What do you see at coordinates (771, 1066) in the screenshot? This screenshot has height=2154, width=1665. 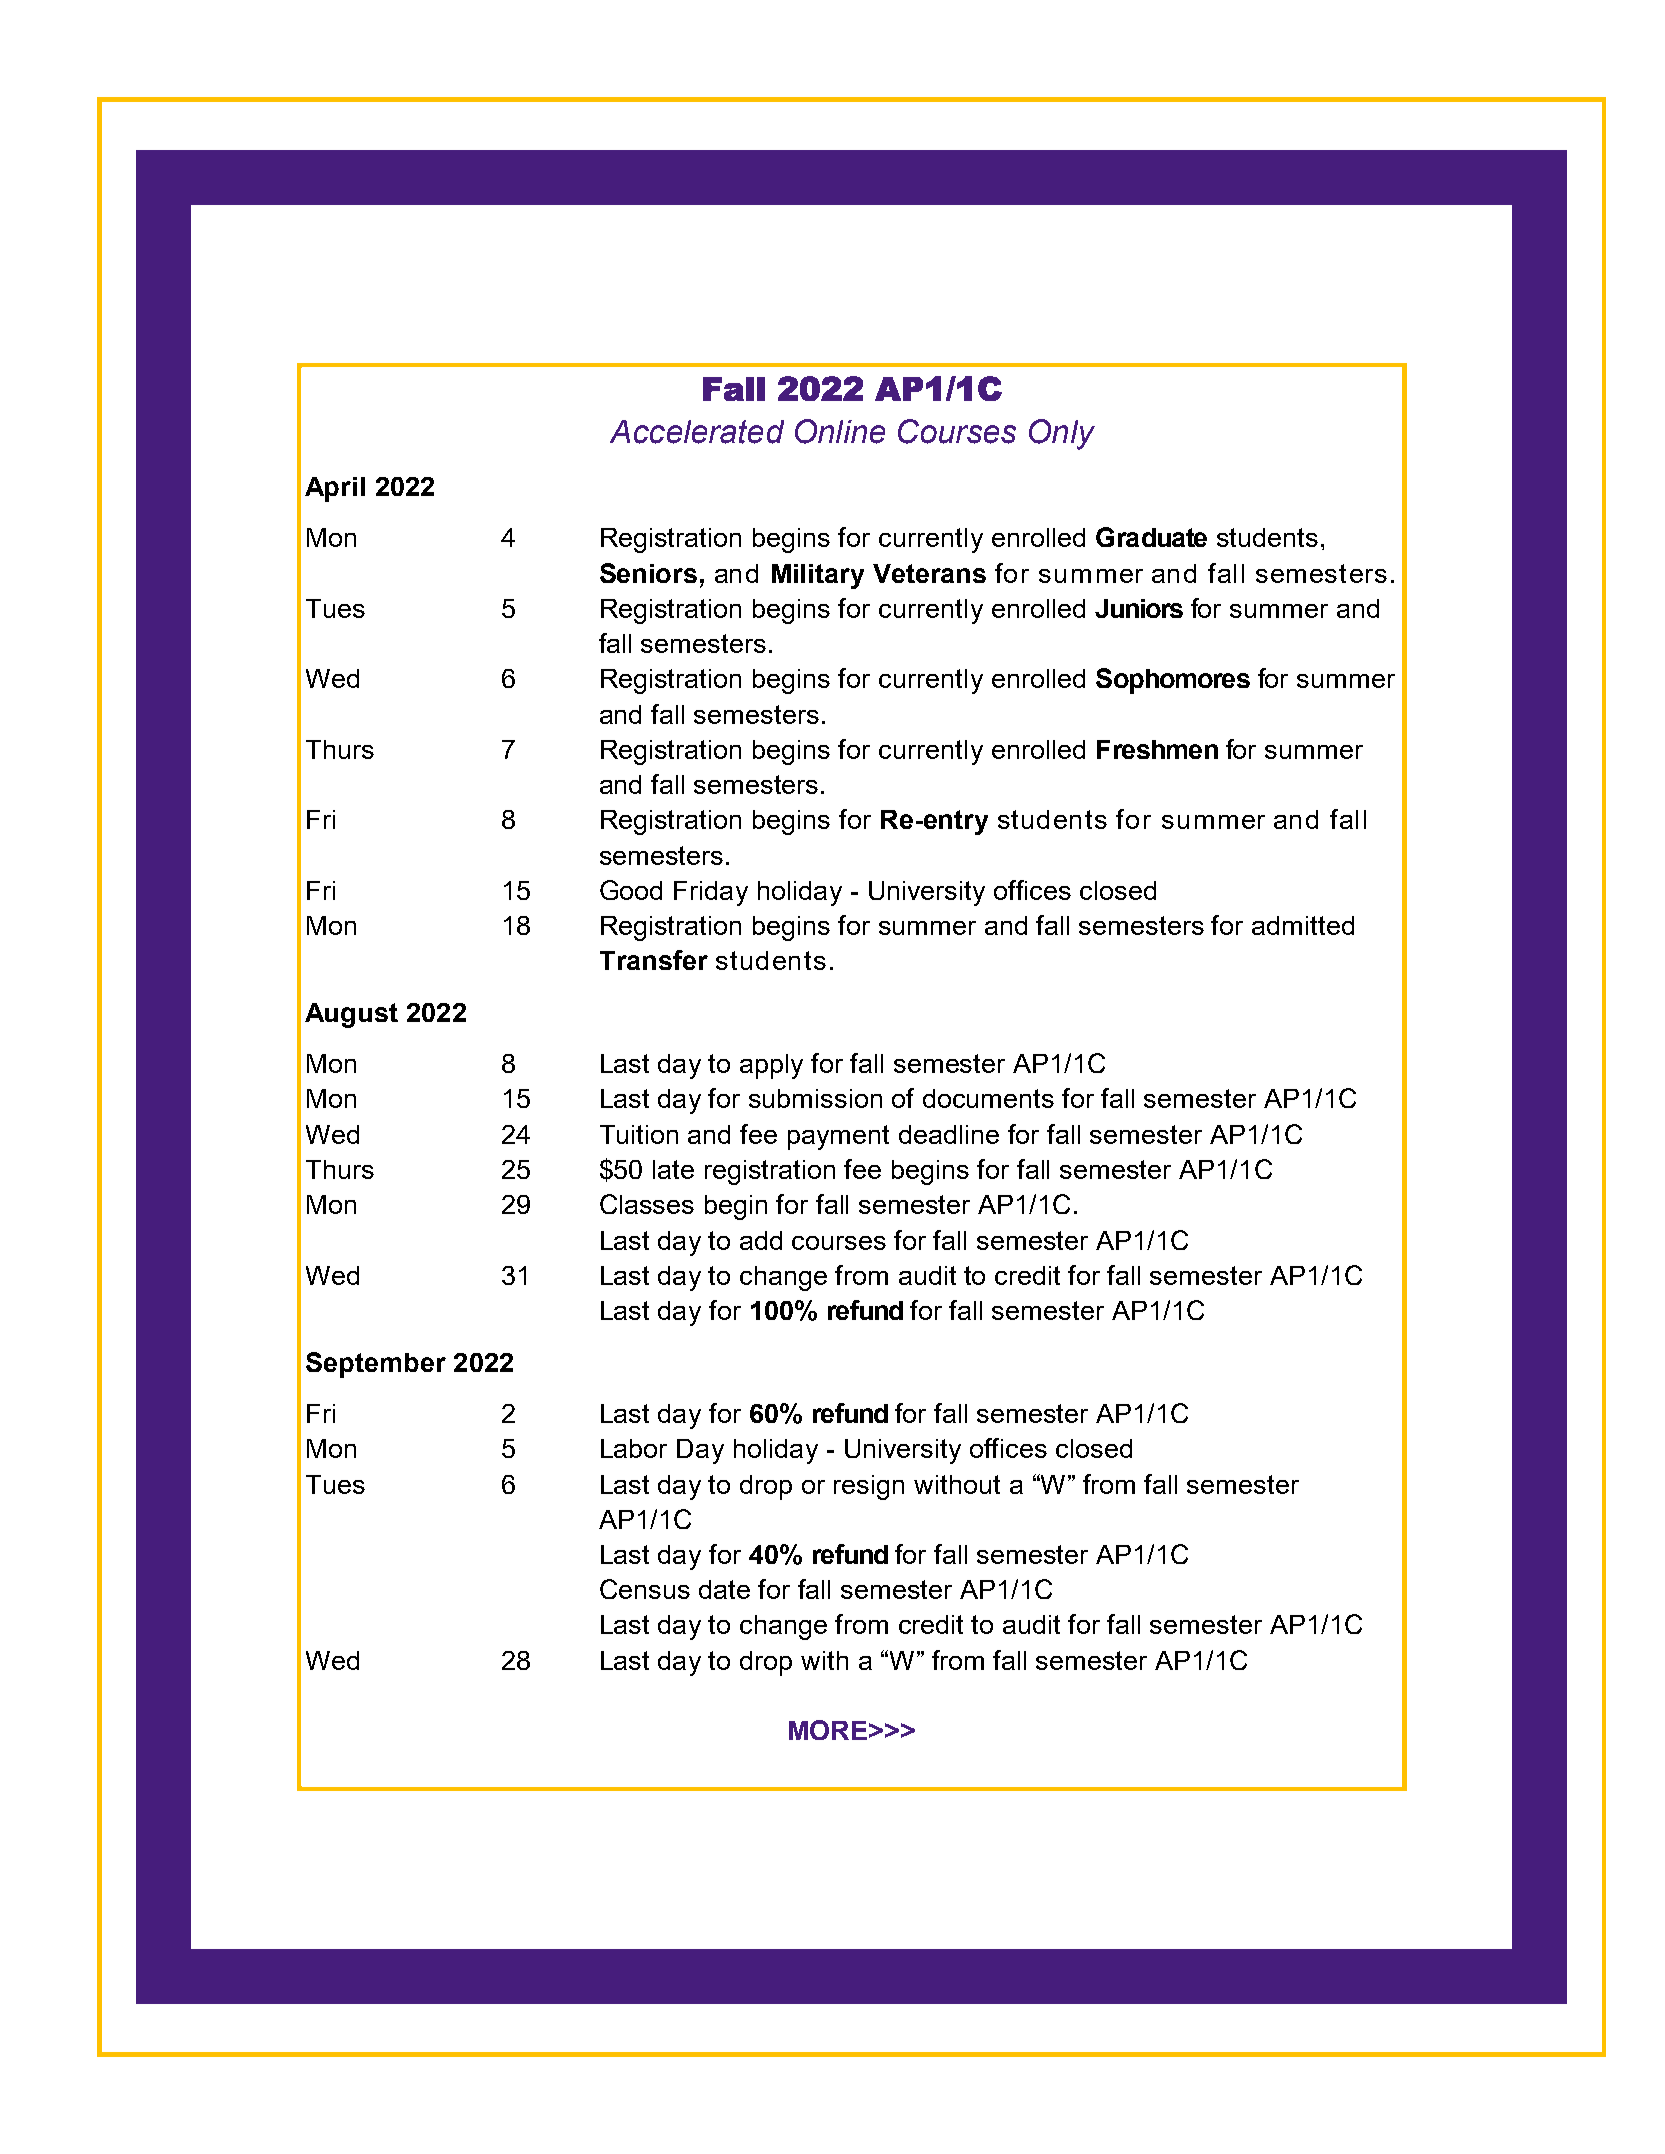 I see `apply` at bounding box center [771, 1066].
